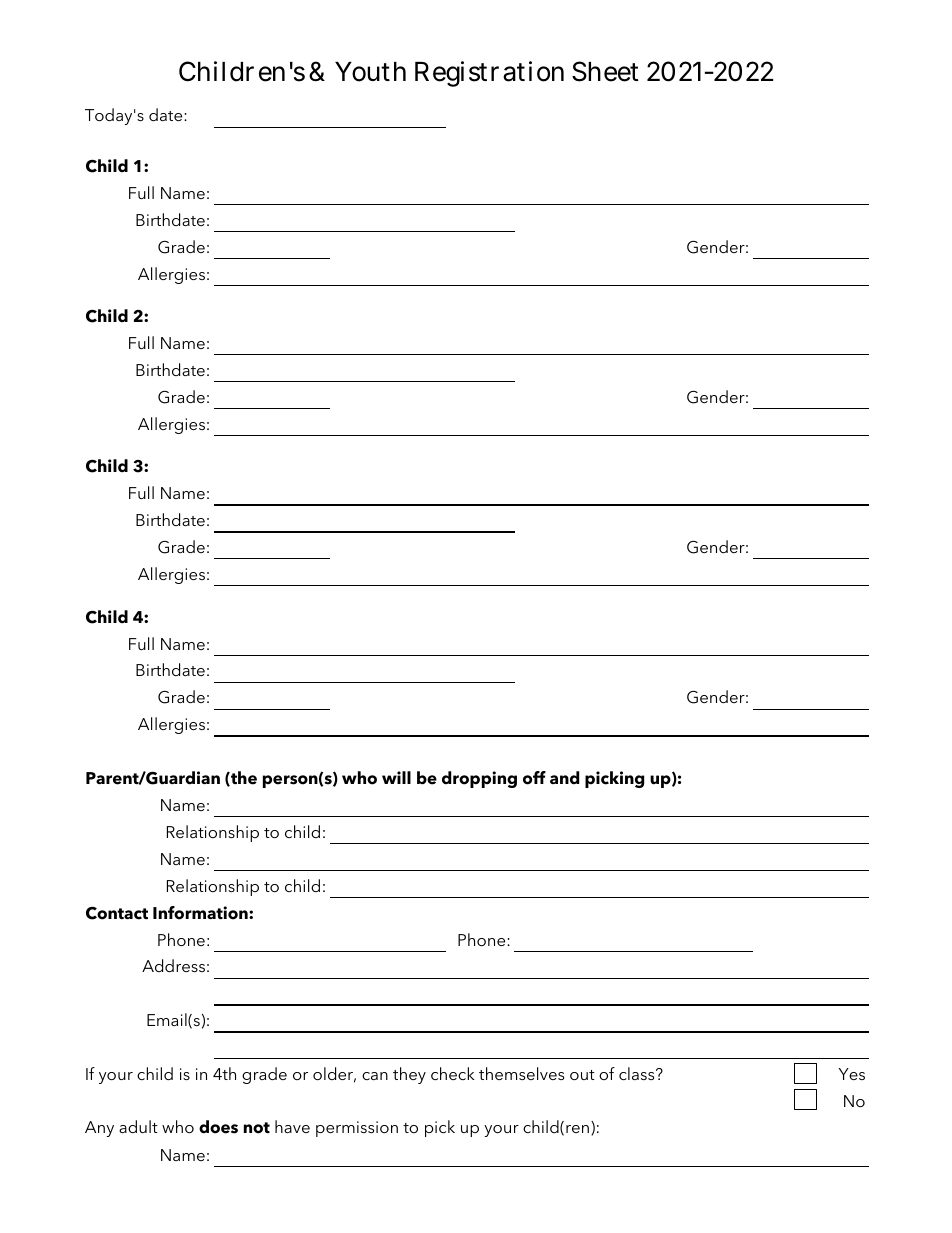 This document has width=952, height=1233. Describe the element at coordinates (489, 74) in the document. I see `Registration` at that location.
